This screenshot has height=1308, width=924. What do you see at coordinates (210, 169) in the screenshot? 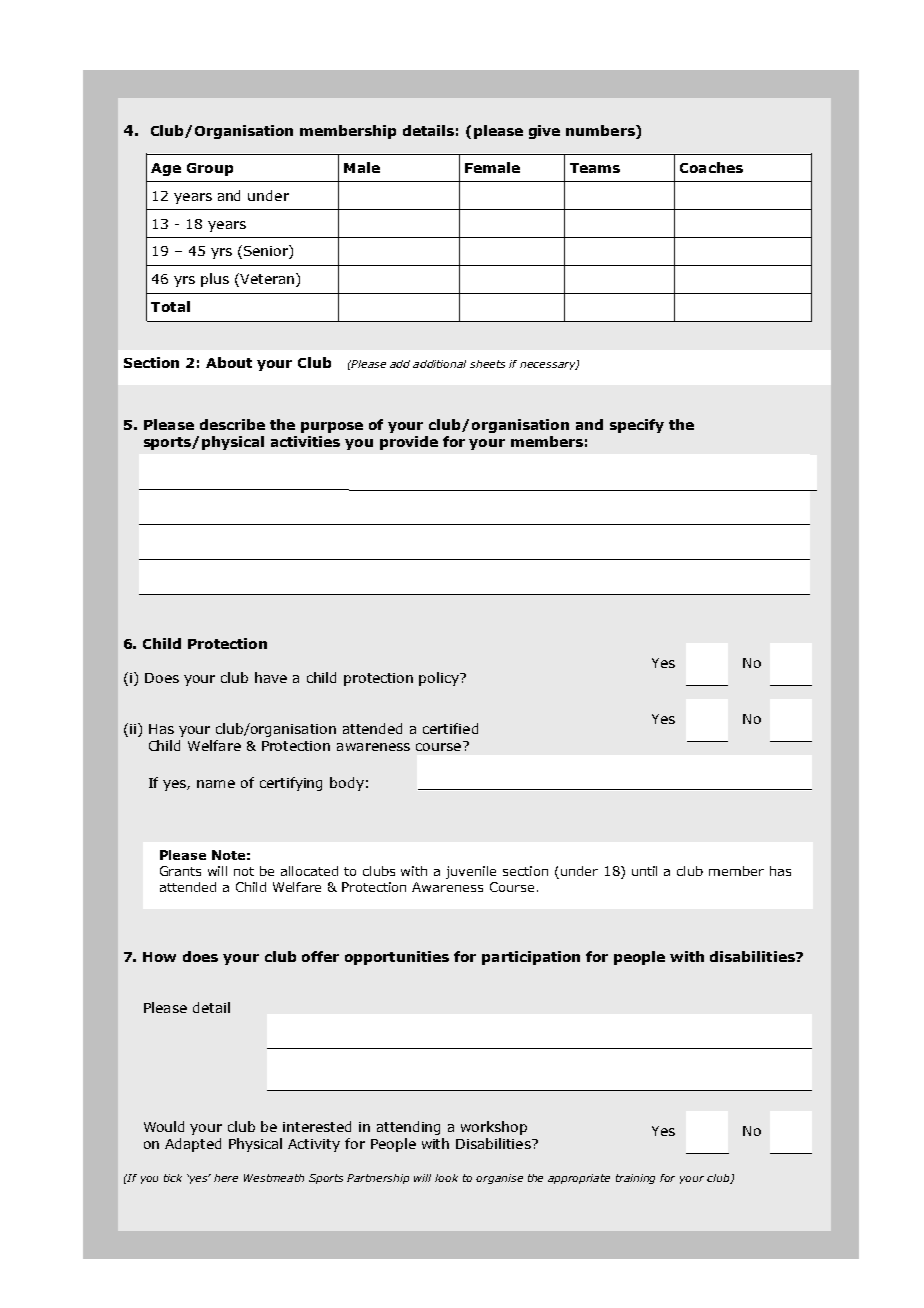
I see `Group` at bounding box center [210, 169].
